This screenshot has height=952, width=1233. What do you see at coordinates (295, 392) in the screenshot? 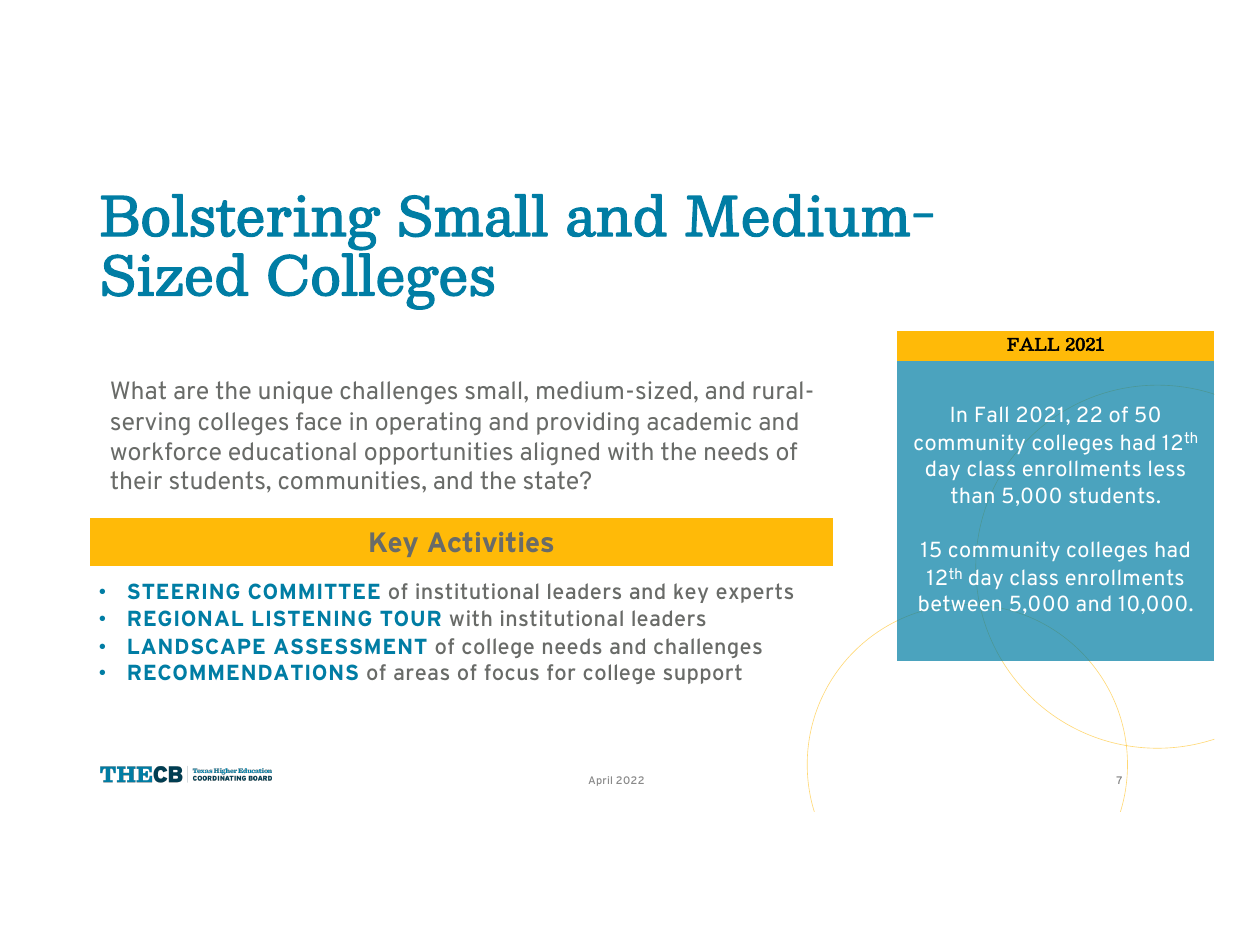
I see `unique` at bounding box center [295, 392].
